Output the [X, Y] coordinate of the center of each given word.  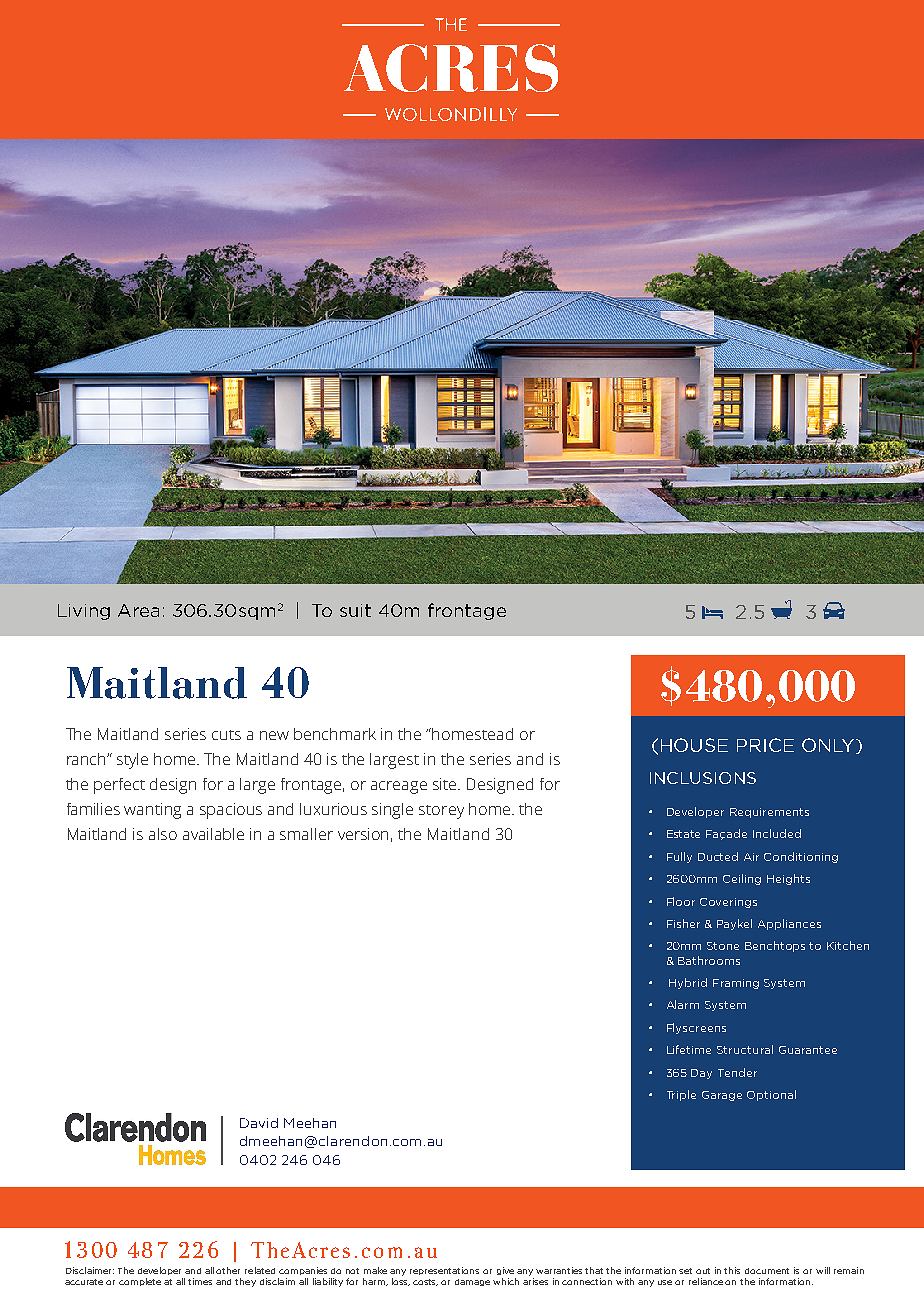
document [767, 1271]
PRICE [765, 745]
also [163, 834]
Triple [681, 1095]
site [446, 784]
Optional [771, 1095]
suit [355, 610]
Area [138, 610]
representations [444, 1271]
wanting [152, 811]
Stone [723, 946]
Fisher [683, 923]
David [259, 1123]
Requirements [769, 813]
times [200, 1281]
